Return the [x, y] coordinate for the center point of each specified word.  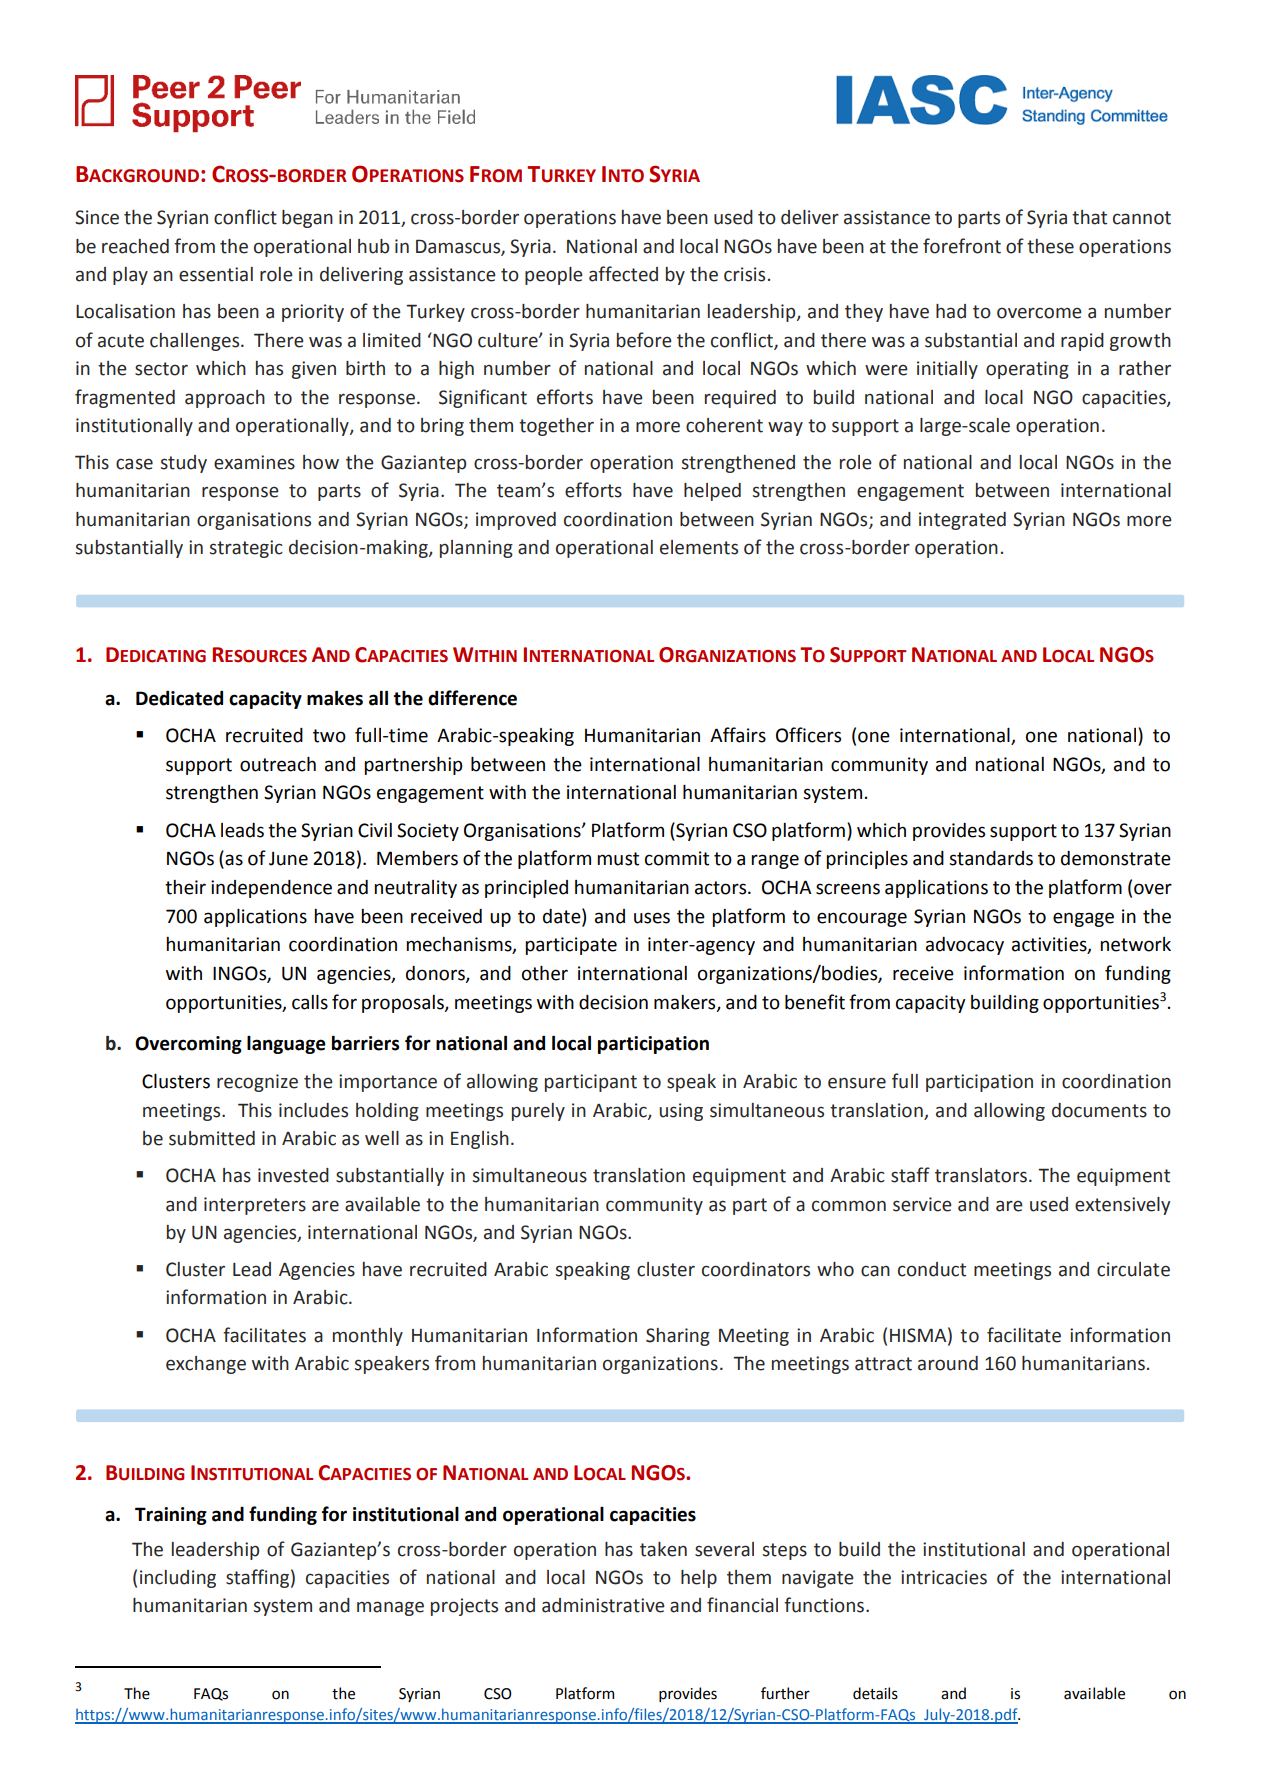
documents [1099, 1110]
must [618, 859]
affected [623, 274]
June [288, 859]
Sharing [678, 1337]
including [178, 1579]
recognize [257, 1083]
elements [699, 547]
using [681, 1112]
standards [991, 858]
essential [216, 274]
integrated [962, 521]
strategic [246, 549]
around [948, 1363]
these [1050, 246]
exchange [206, 1365]
